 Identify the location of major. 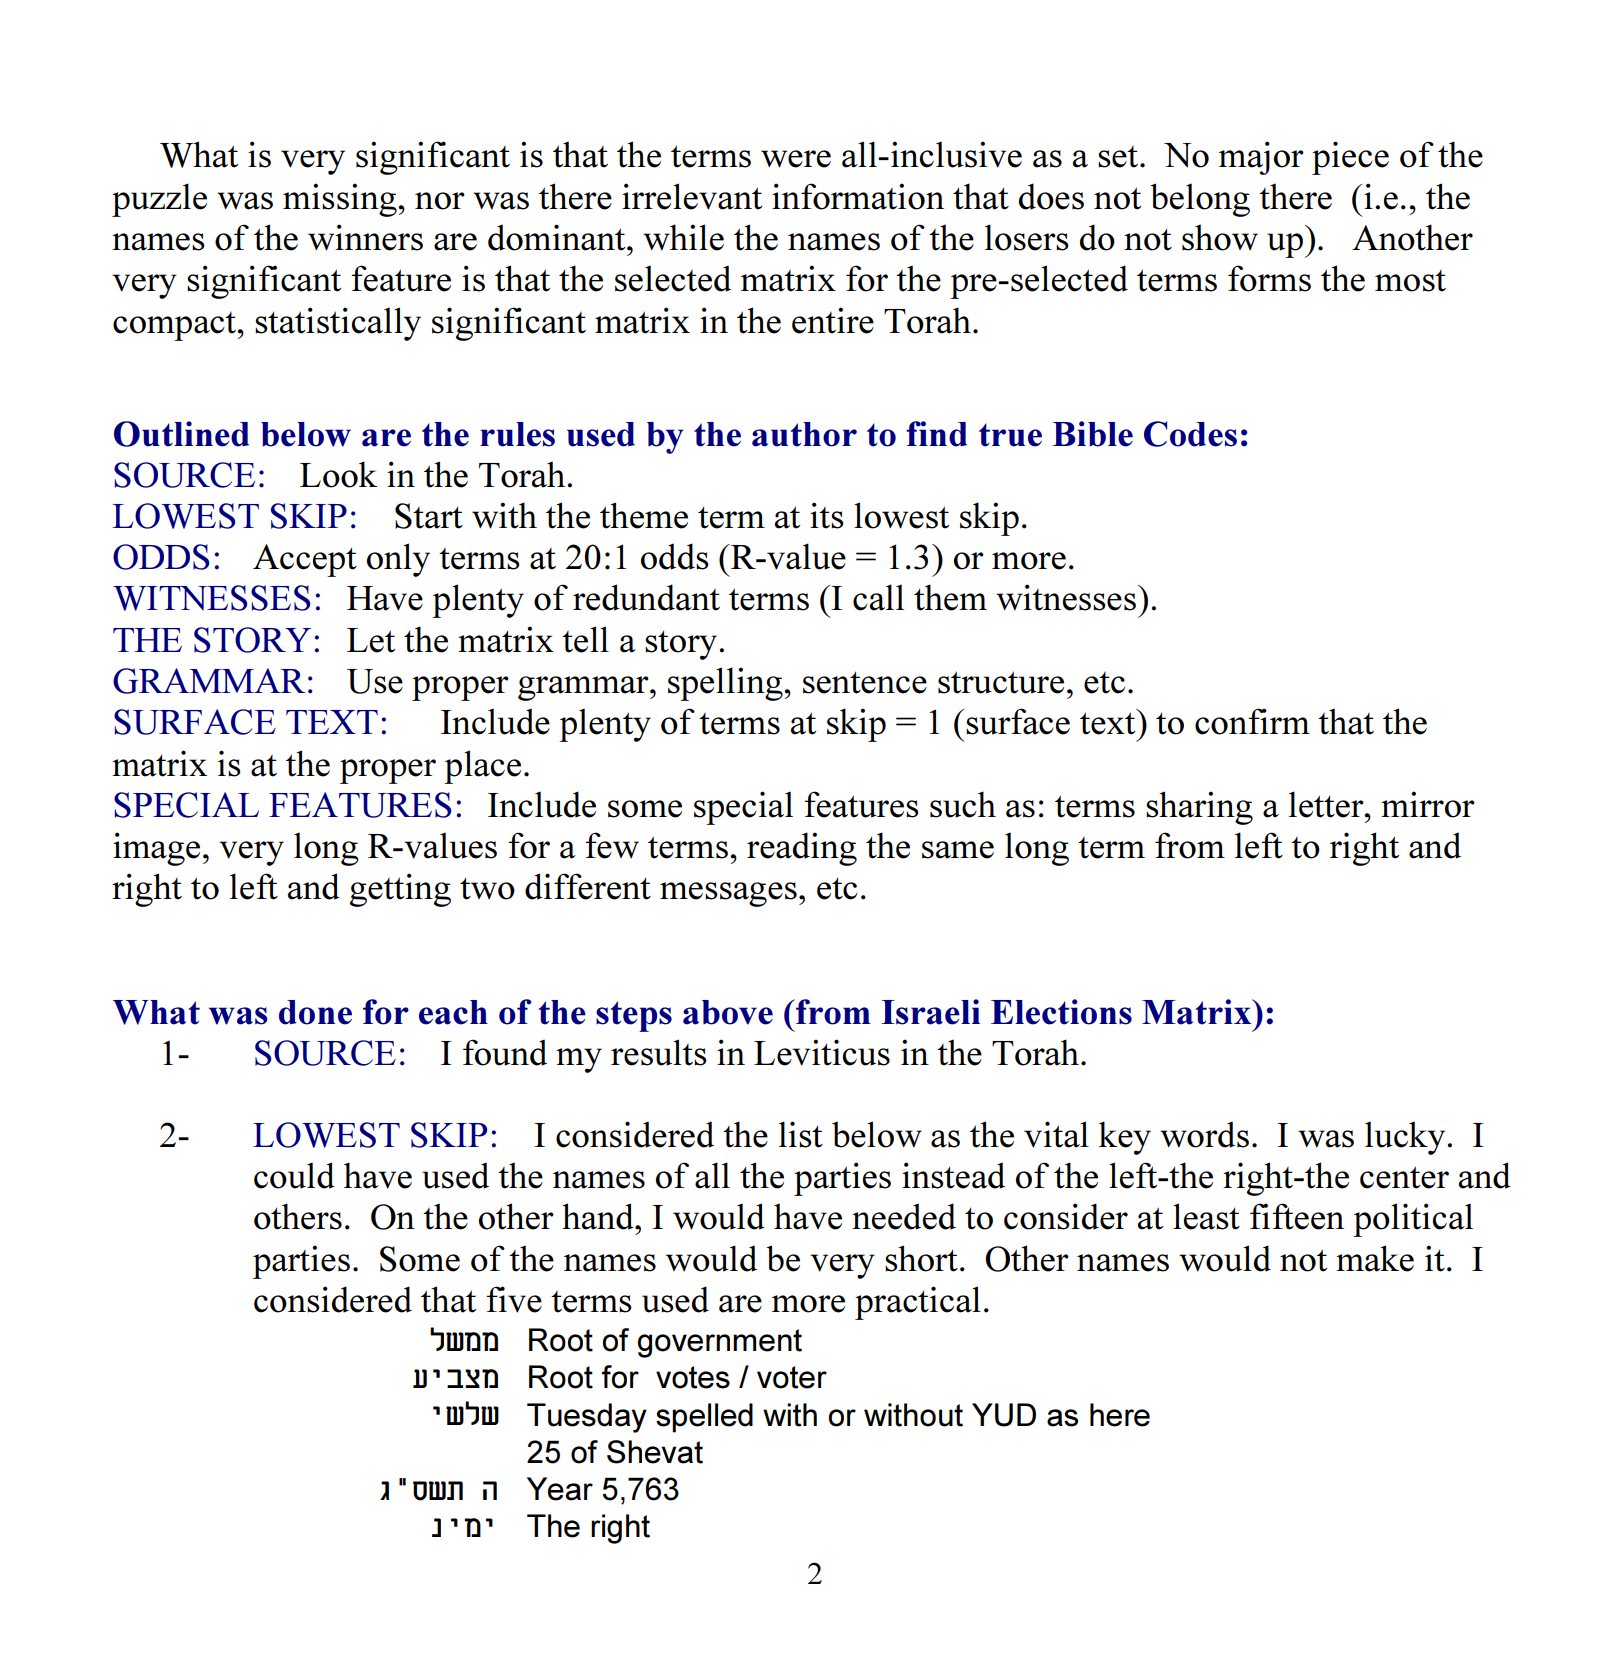
(1261, 158).
